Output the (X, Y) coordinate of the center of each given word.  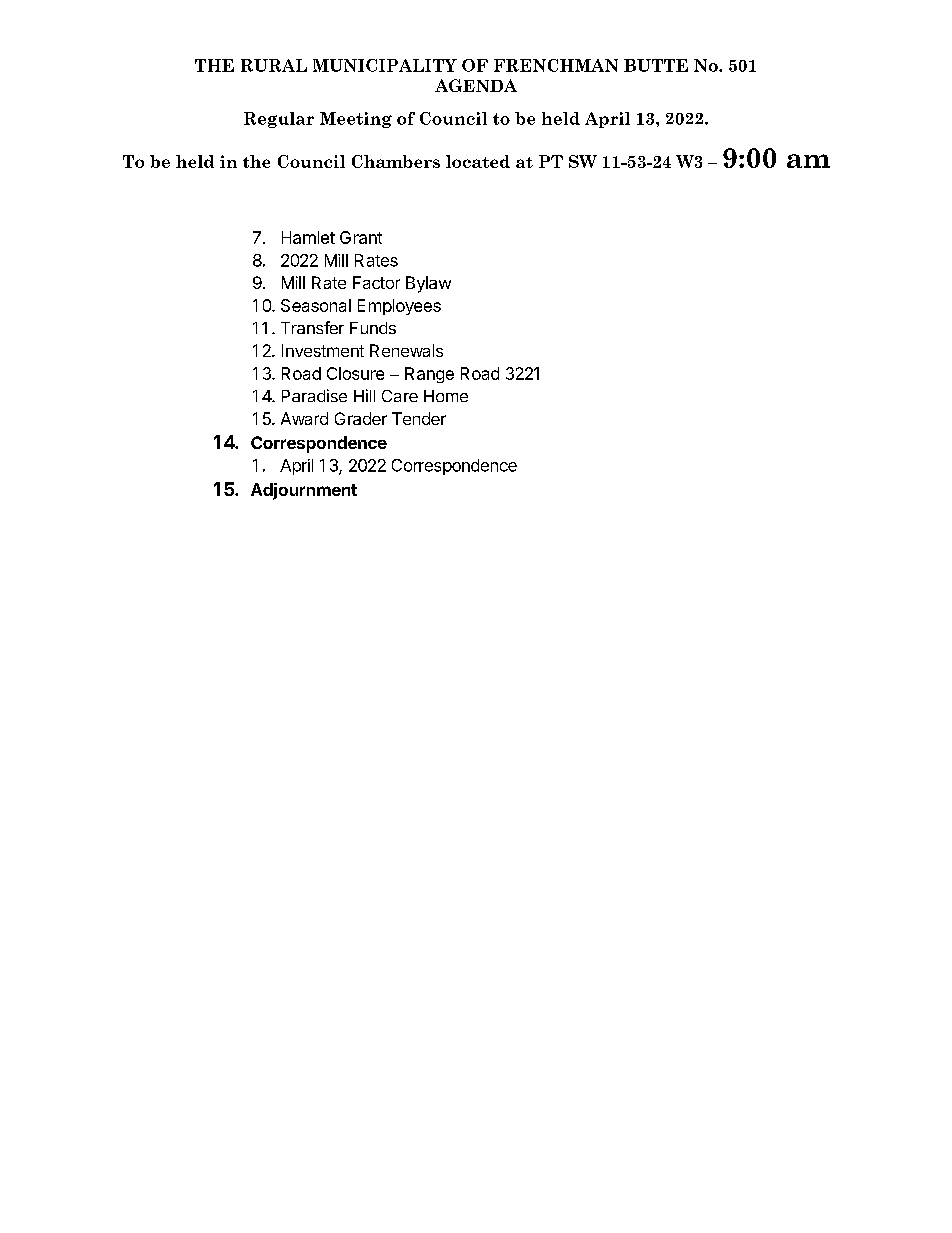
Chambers (396, 161)
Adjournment (304, 491)
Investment (323, 350)
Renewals (406, 350)
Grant (361, 237)
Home (446, 396)
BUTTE (656, 65)
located (478, 161)
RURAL (274, 65)
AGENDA (476, 85)
